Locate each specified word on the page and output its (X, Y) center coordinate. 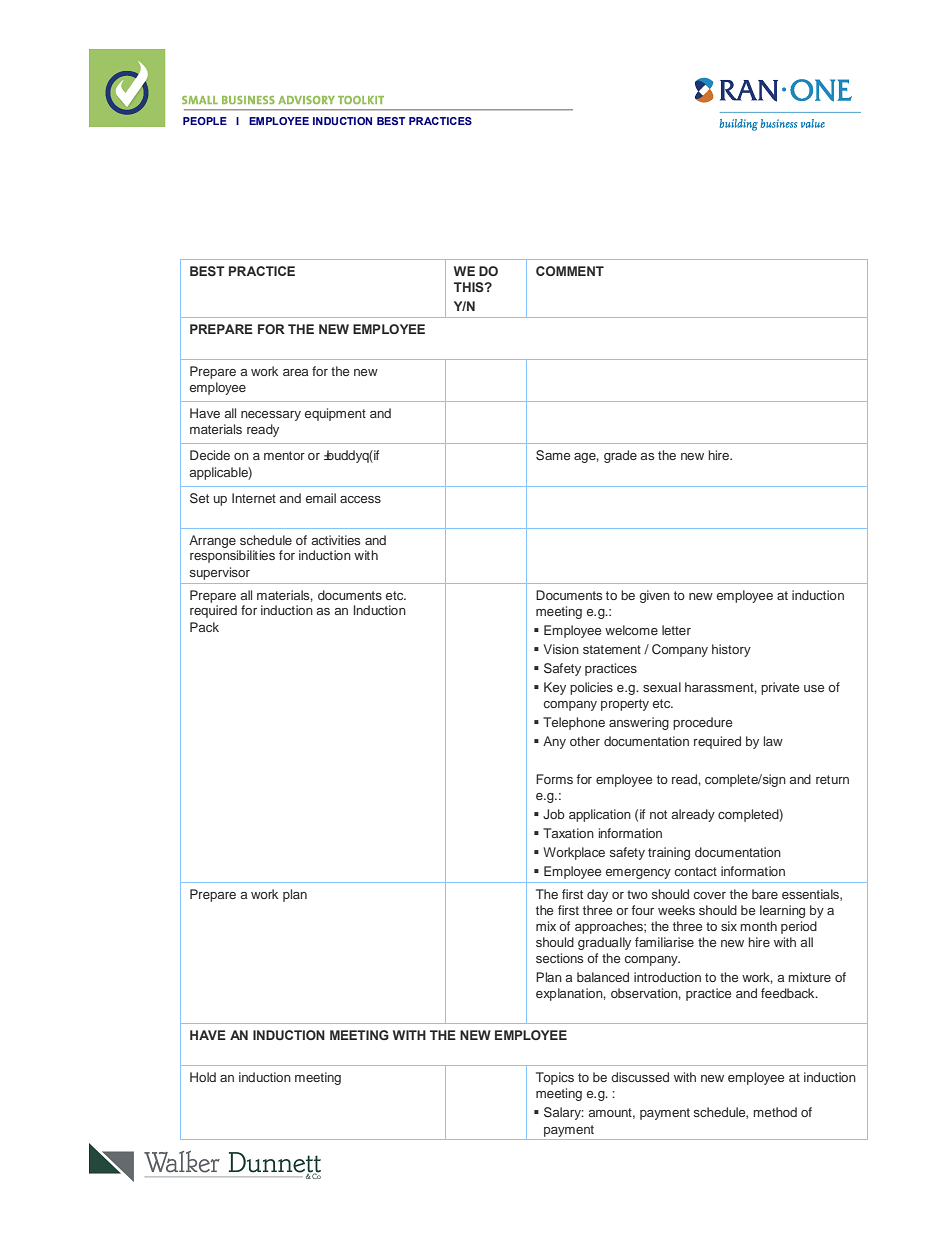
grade (620, 456)
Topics (555, 1078)
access (360, 499)
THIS (470, 287)
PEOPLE (205, 121)
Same (553, 455)
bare (765, 894)
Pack (204, 627)
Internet (254, 498)
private (780, 688)
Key (555, 688)
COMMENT (570, 271)
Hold (203, 1077)
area (295, 372)
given (655, 596)
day (597, 895)
